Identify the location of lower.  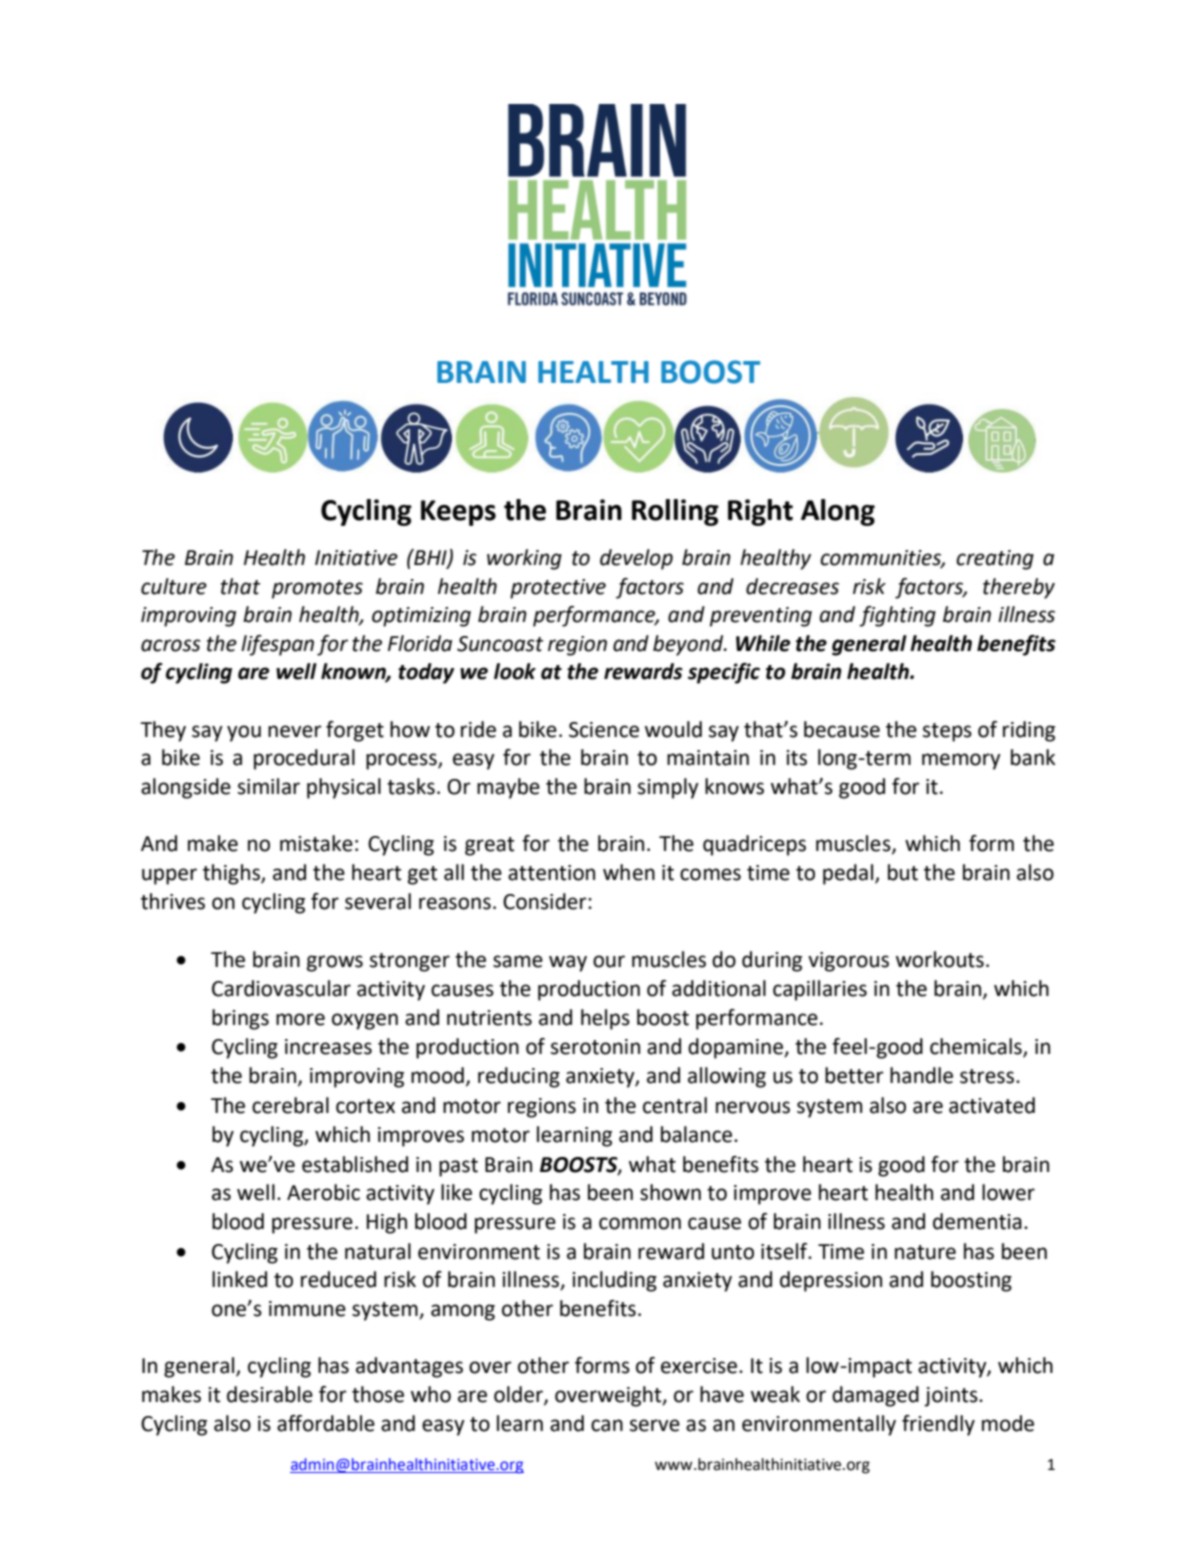
(1008, 1192).
